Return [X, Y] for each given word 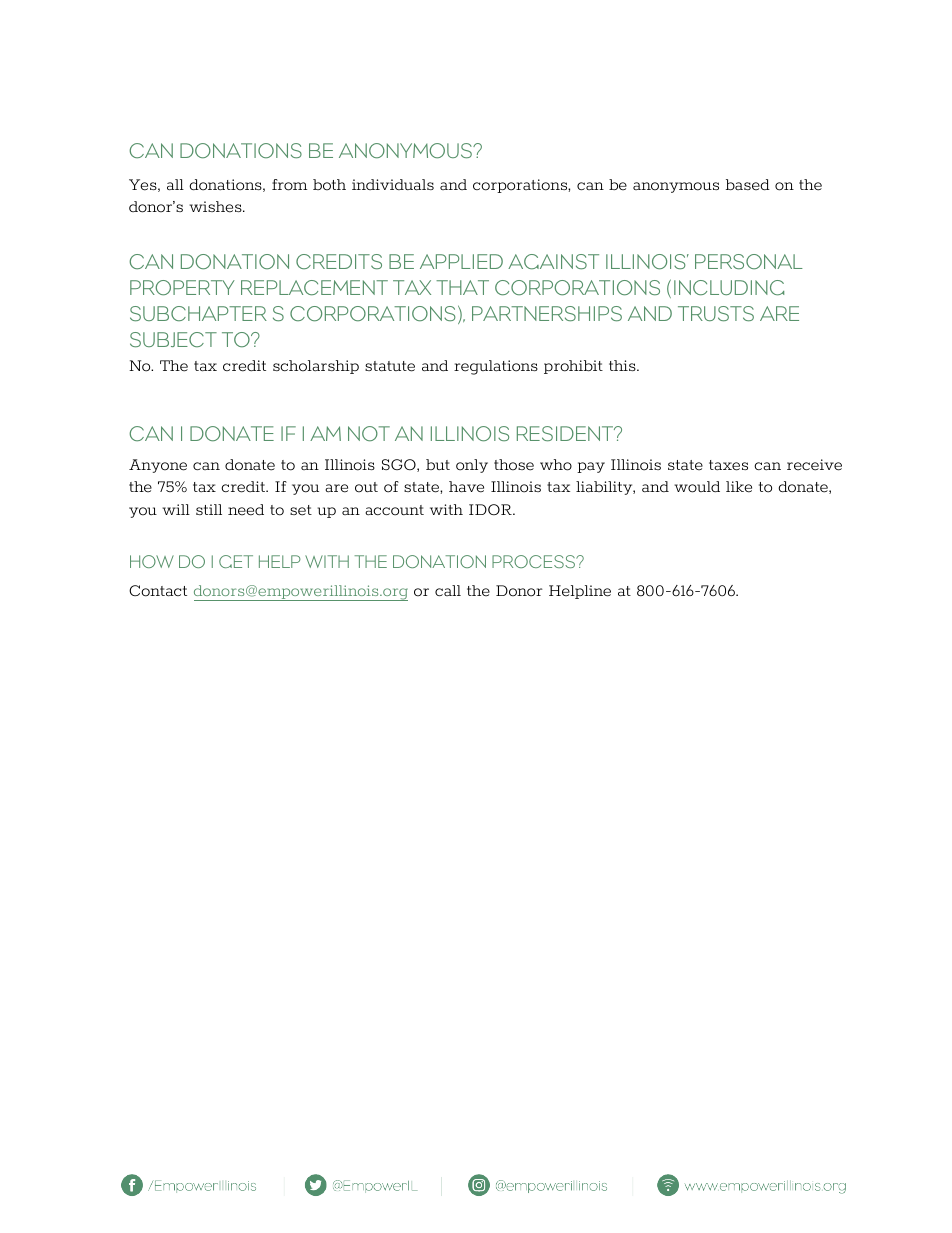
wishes [216, 207]
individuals [393, 185]
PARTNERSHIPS [547, 314]
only [472, 466]
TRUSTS [716, 314]
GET [236, 561]
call [448, 590]
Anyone [158, 466]
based [748, 185]
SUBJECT [173, 340]
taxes [728, 465]
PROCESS [535, 561]
